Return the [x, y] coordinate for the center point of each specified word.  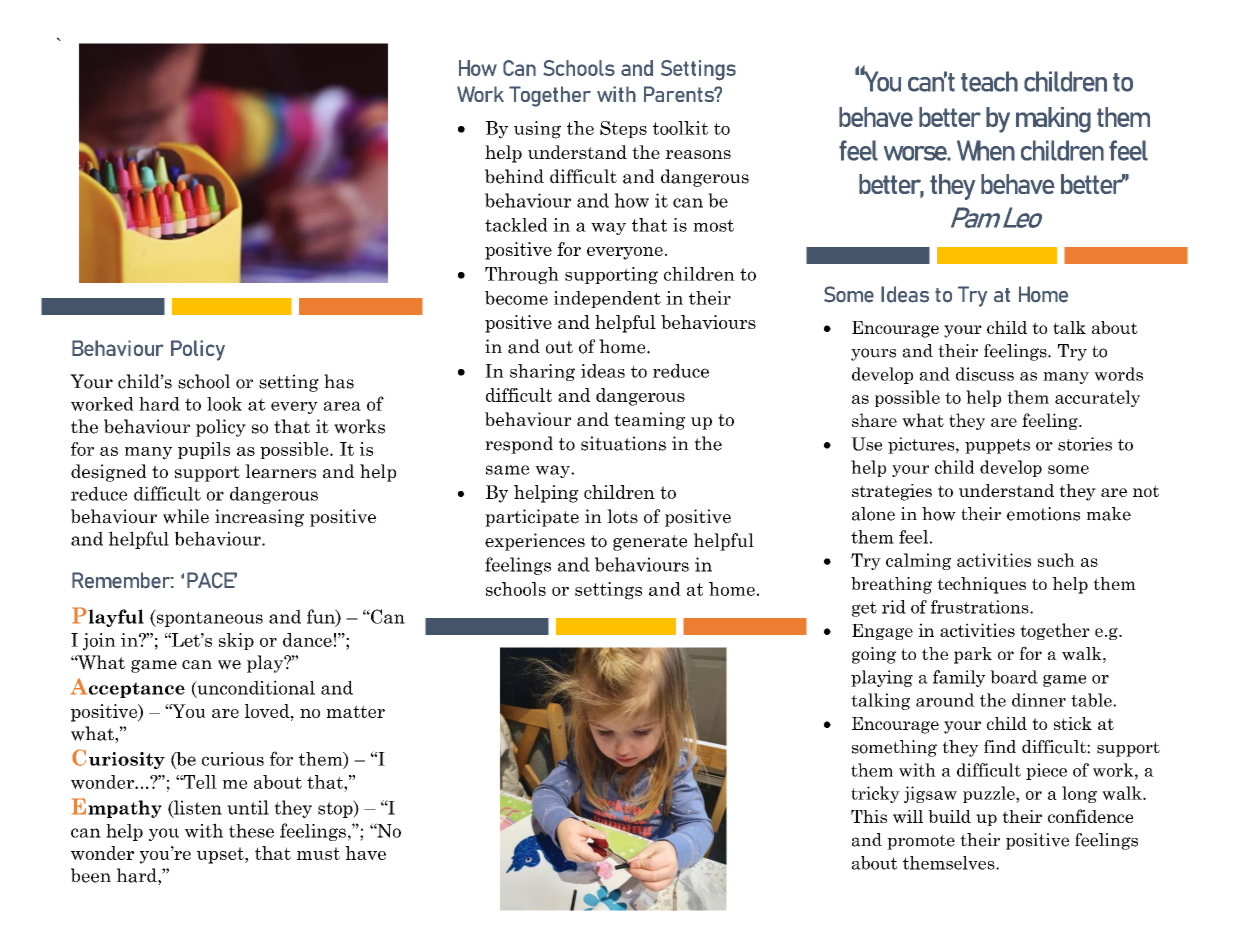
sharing [542, 372]
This [869, 816]
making [1053, 120]
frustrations [981, 607]
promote [921, 842]
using [537, 130]
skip [236, 641]
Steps [623, 129]
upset [221, 855]
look [224, 404]
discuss [985, 374]
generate [650, 543]
